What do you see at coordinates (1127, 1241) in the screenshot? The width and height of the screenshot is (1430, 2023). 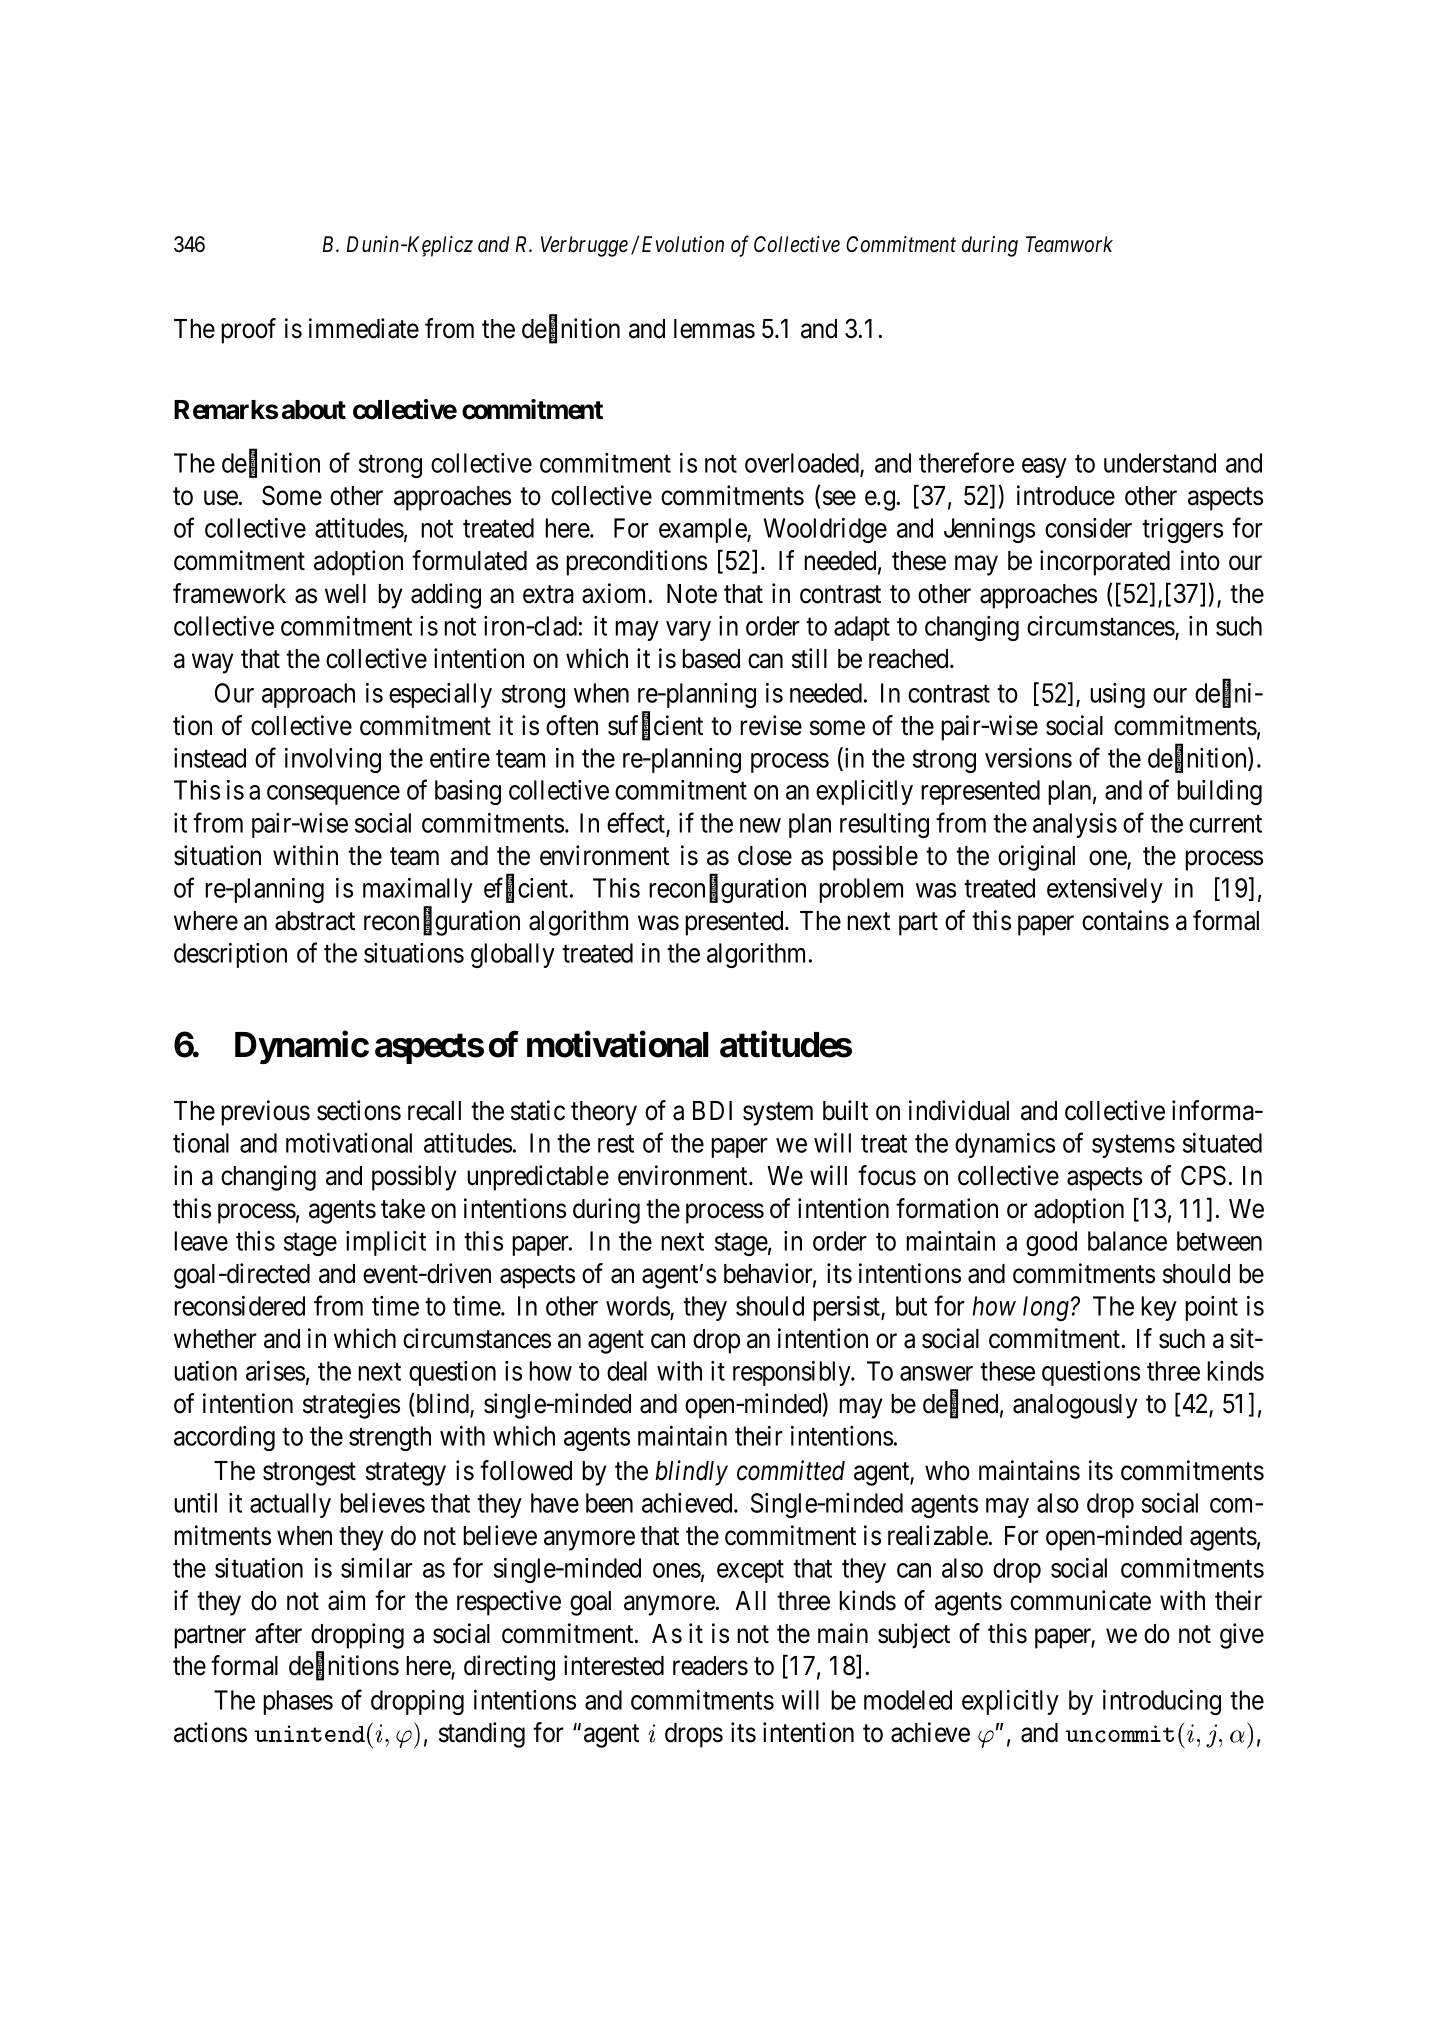 I see `balance` at bounding box center [1127, 1241].
